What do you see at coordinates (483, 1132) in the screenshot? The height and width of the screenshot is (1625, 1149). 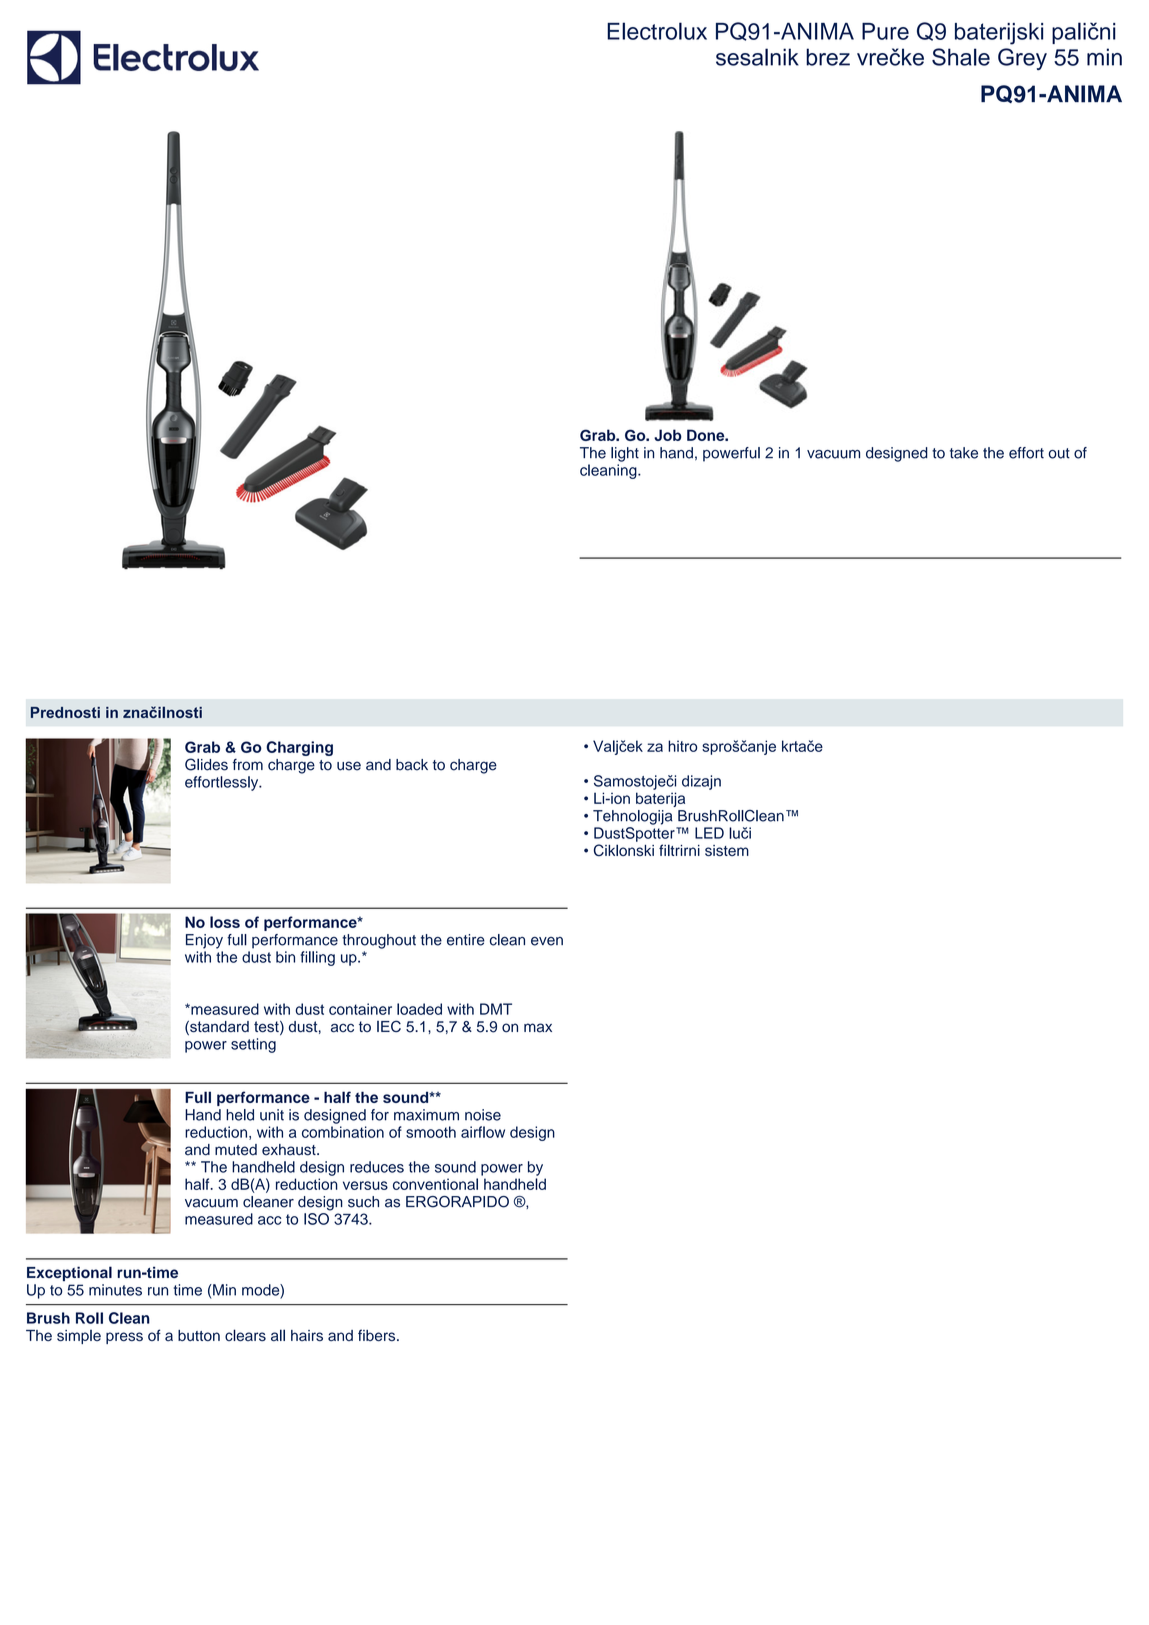 I see `airflow` at bounding box center [483, 1132].
